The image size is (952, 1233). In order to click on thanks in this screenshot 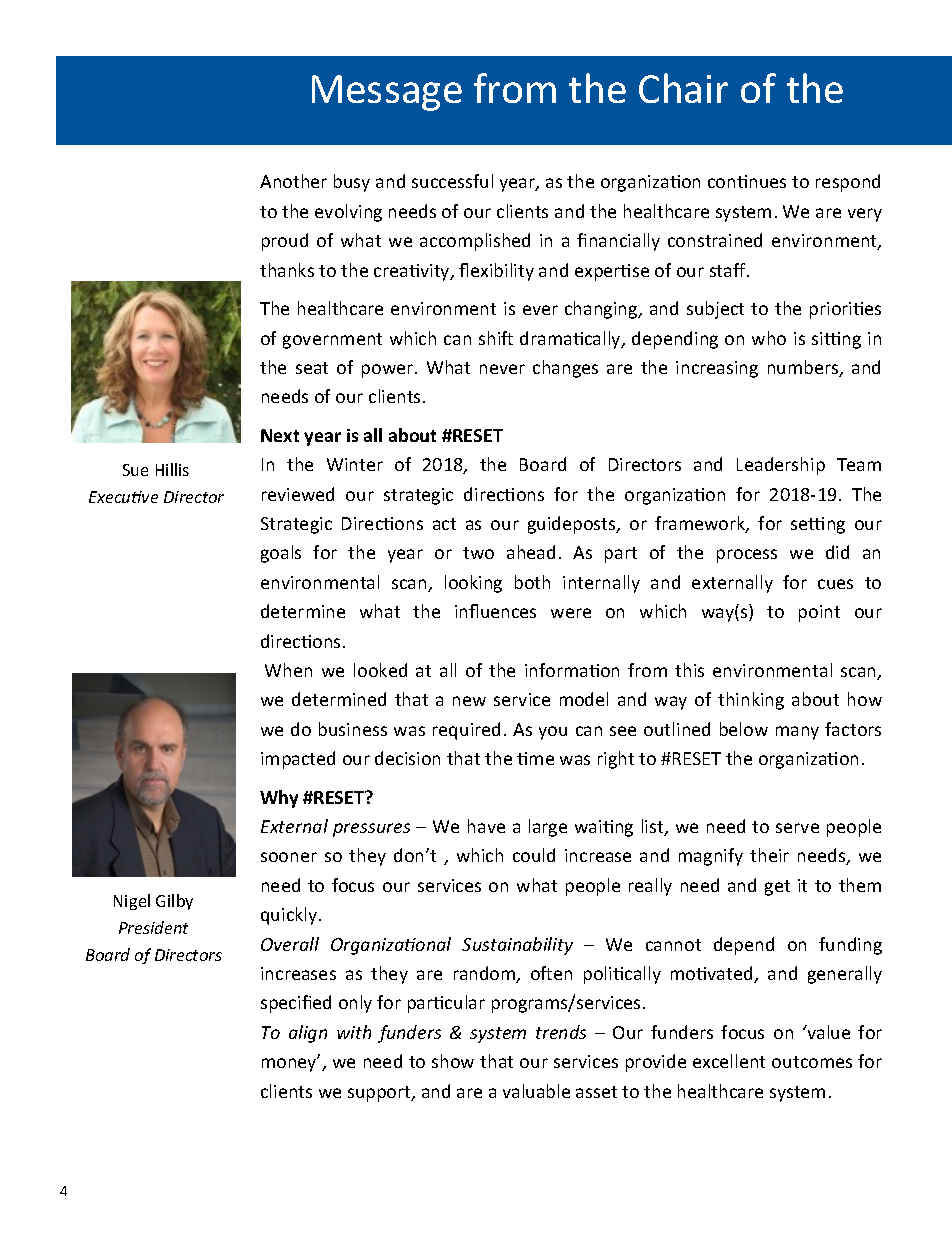, I will do `click(287, 270)`.
